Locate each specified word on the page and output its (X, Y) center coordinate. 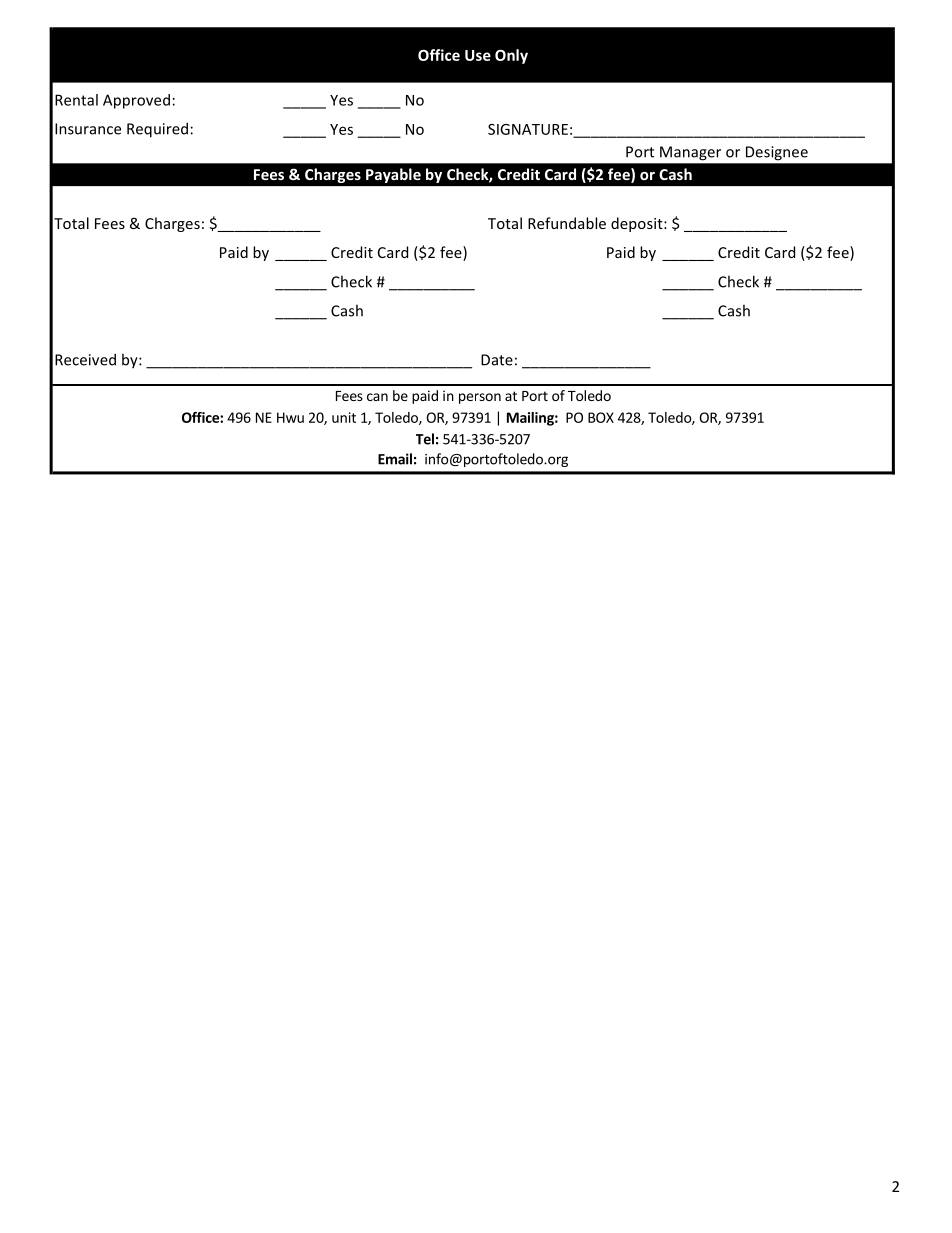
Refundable (567, 223)
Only (511, 56)
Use (478, 55)
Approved (136, 101)
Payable (393, 175)
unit (344, 417)
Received (85, 359)
